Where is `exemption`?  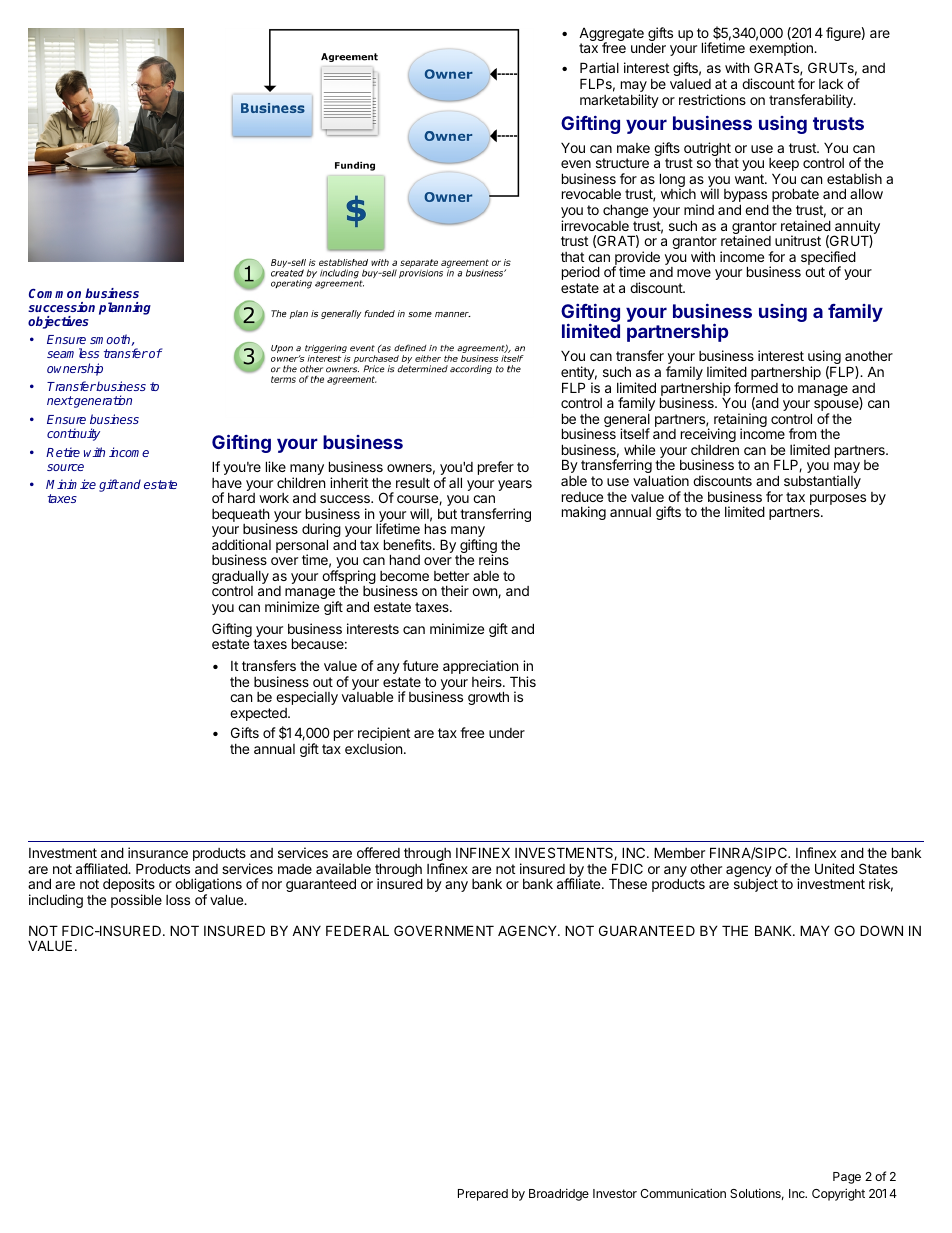
exemption is located at coordinates (782, 49).
